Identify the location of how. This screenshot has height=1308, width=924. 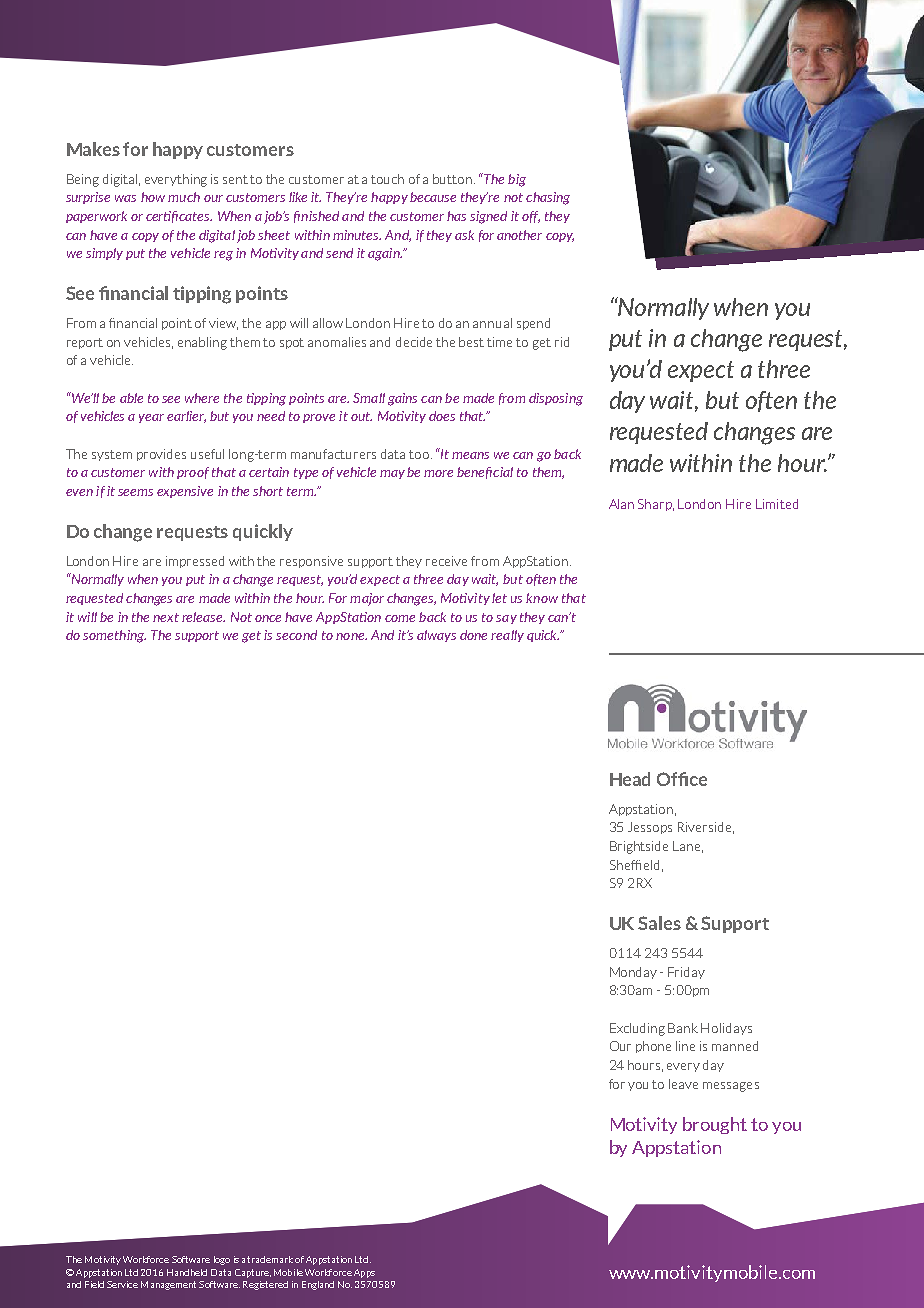
(153, 197).
